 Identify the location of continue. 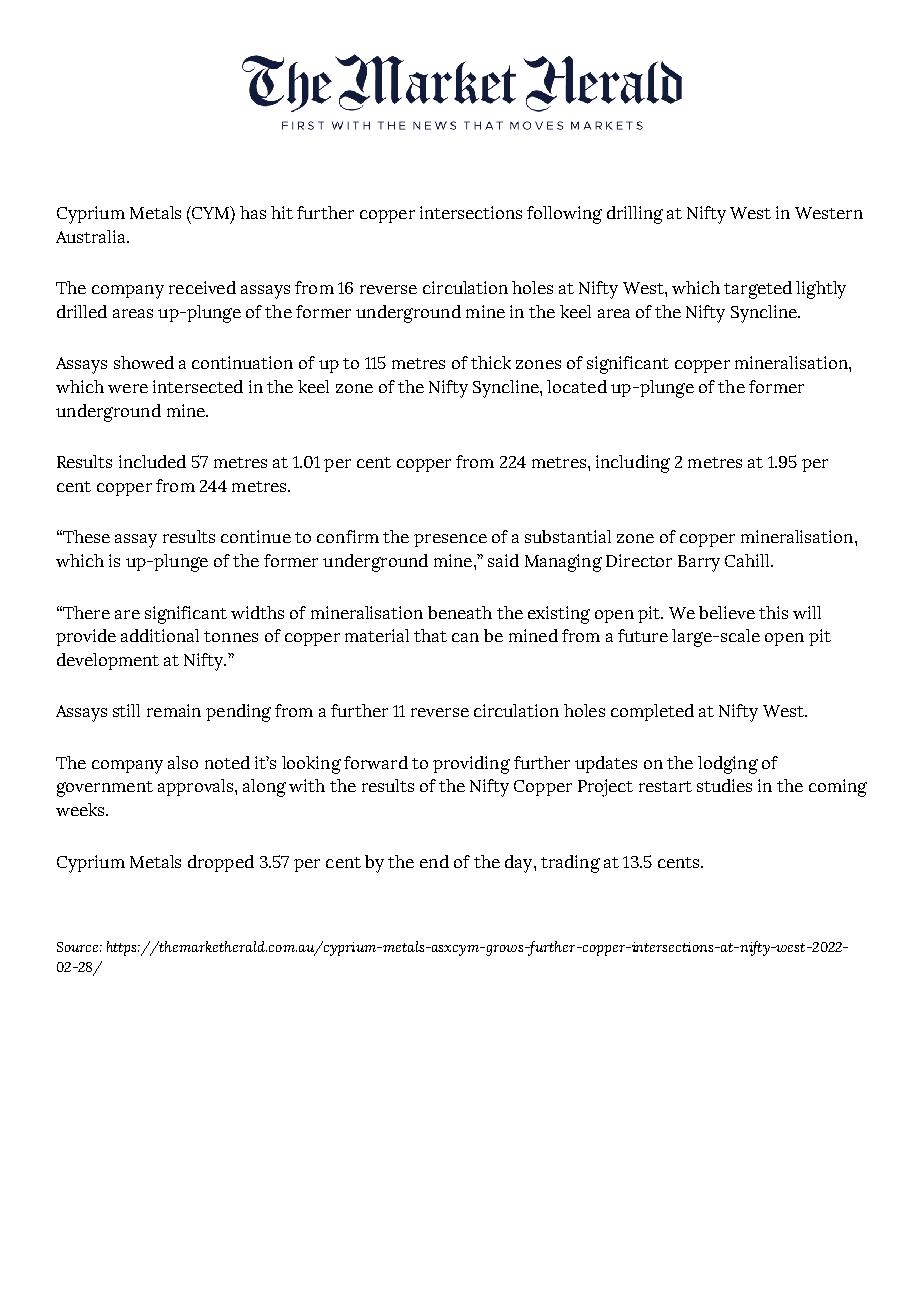
(256, 536).
